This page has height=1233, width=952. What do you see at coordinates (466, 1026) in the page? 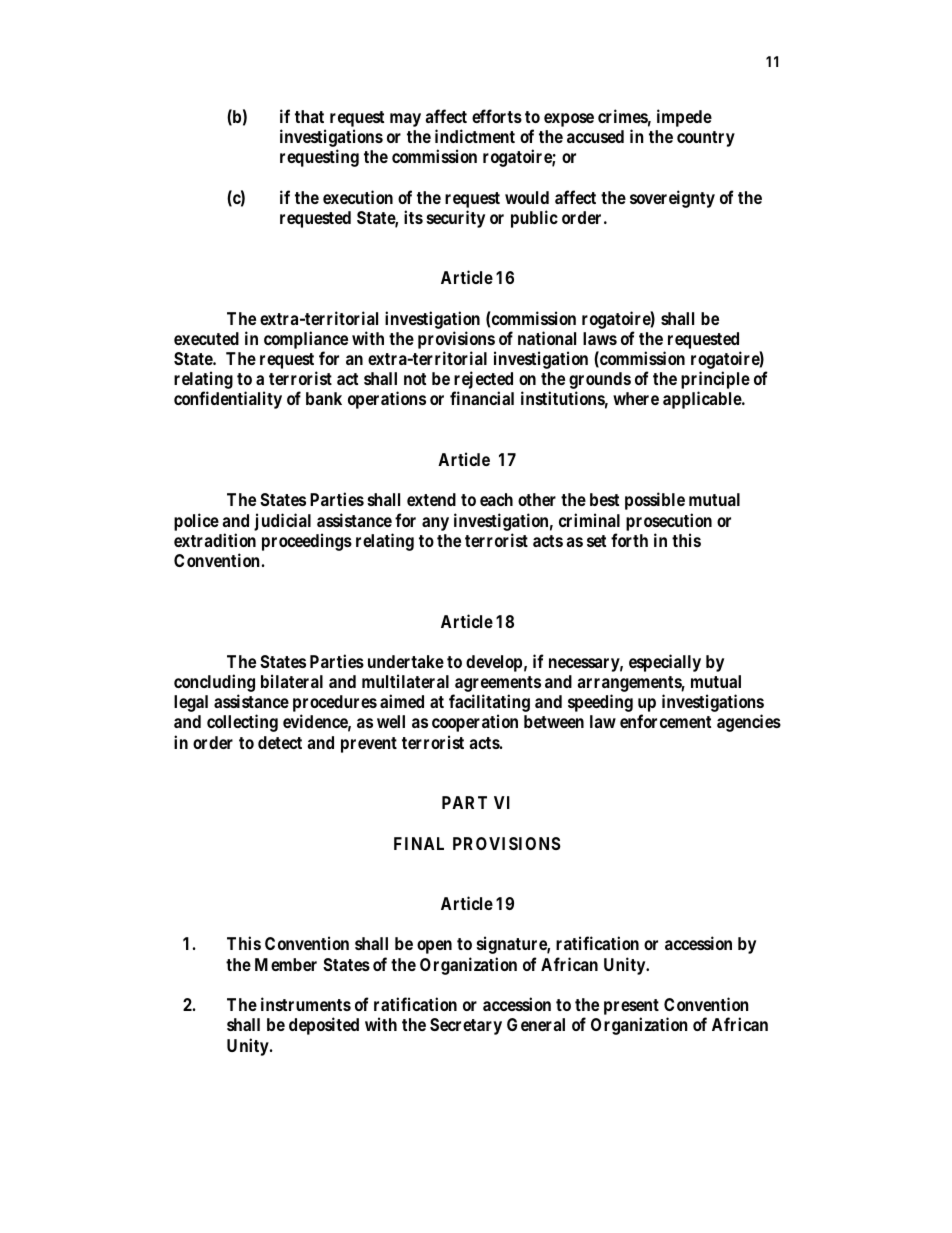
I see `Secretary` at bounding box center [466, 1026].
